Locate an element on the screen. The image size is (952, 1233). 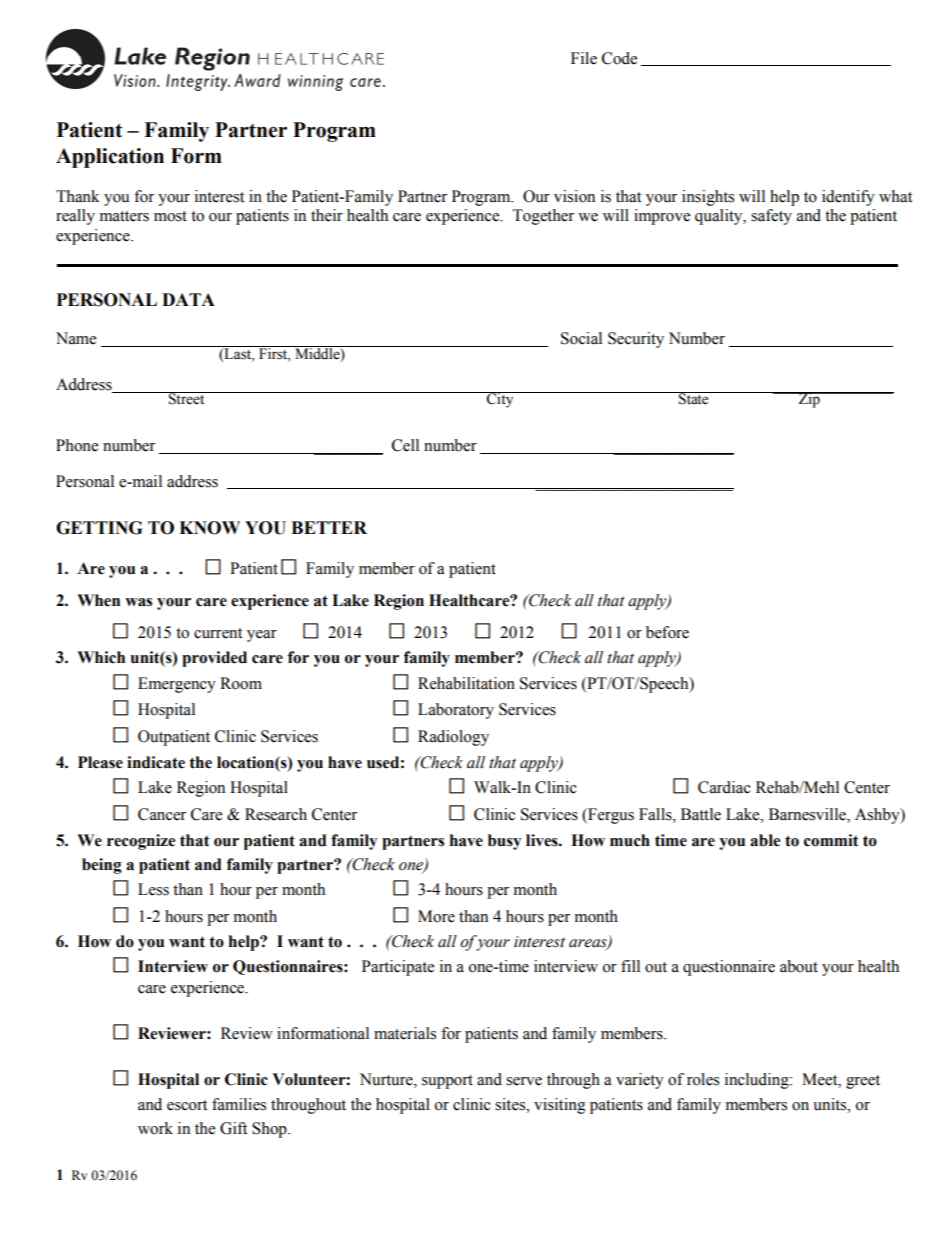
identify is located at coordinates (848, 198).
